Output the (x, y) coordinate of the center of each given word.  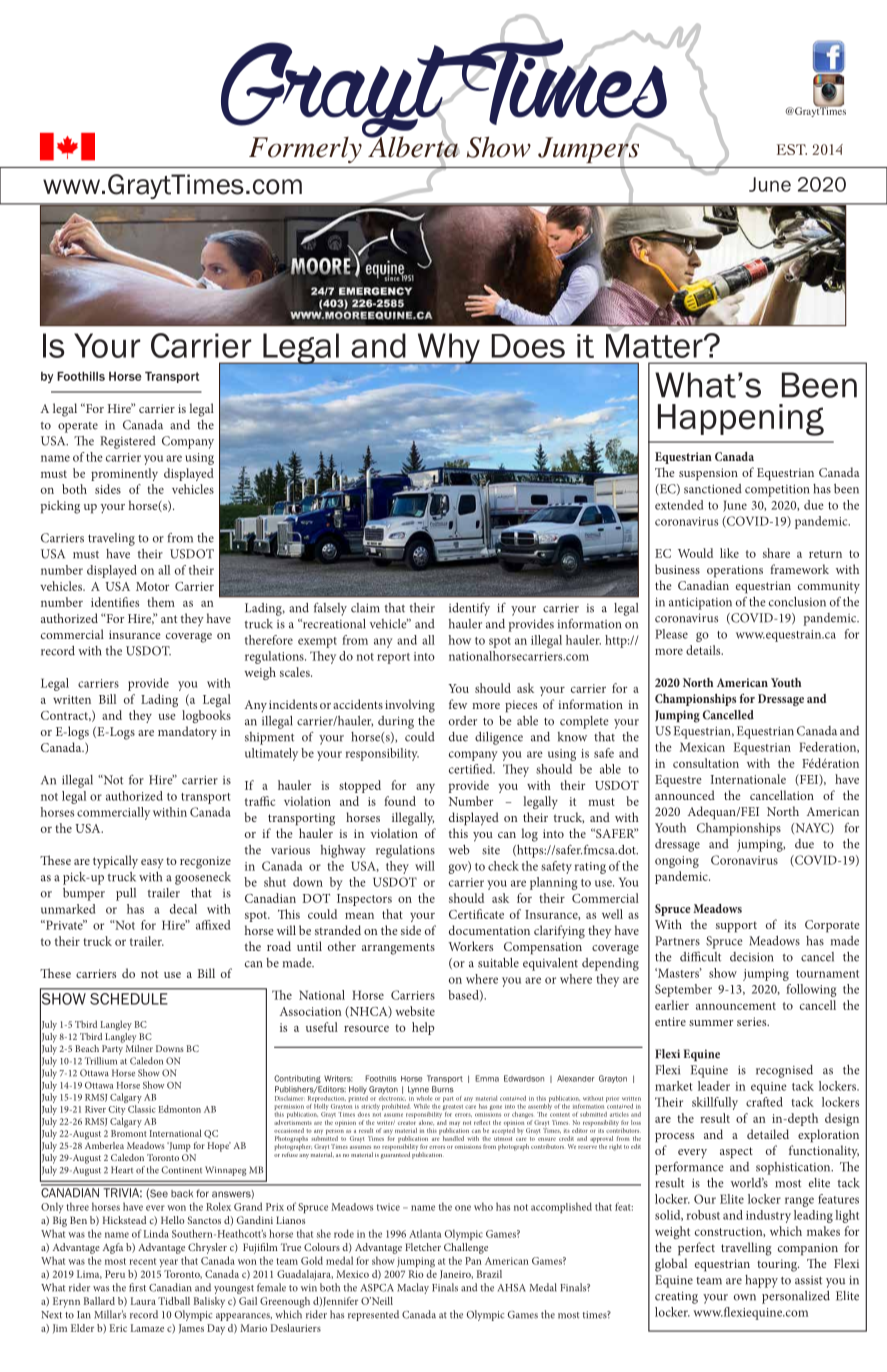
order (463, 721)
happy (761, 1281)
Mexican (702, 747)
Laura (143, 1301)
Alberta (413, 147)
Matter (655, 344)
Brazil (489, 1274)
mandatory (187, 733)
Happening (741, 420)
